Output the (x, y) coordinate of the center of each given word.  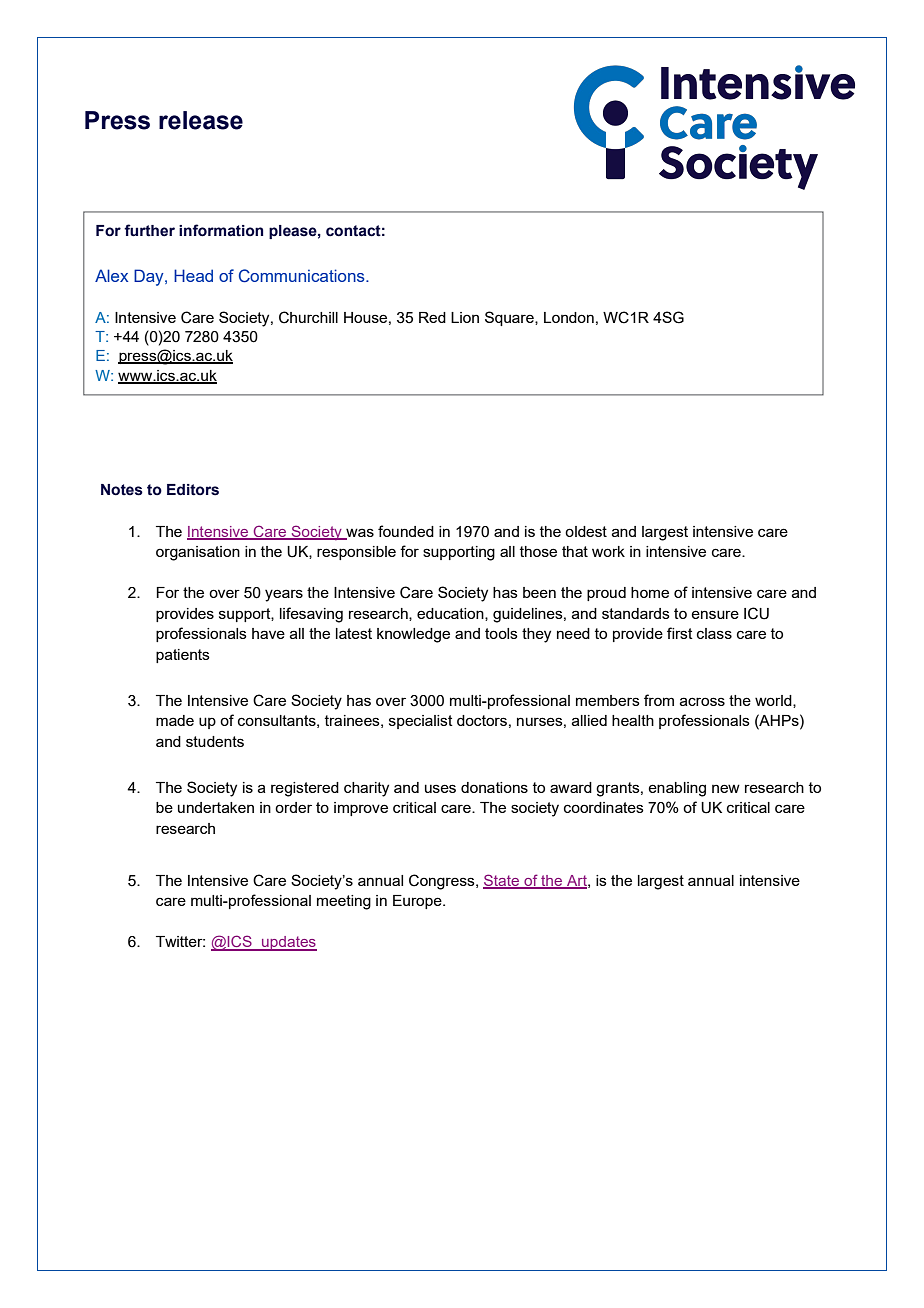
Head (193, 275)
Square (510, 318)
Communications (303, 276)
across (702, 701)
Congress (443, 882)
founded (406, 531)
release (201, 120)
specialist (421, 722)
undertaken (216, 807)
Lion (465, 317)
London (569, 317)
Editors (193, 490)
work (608, 551)
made (175, 720)
